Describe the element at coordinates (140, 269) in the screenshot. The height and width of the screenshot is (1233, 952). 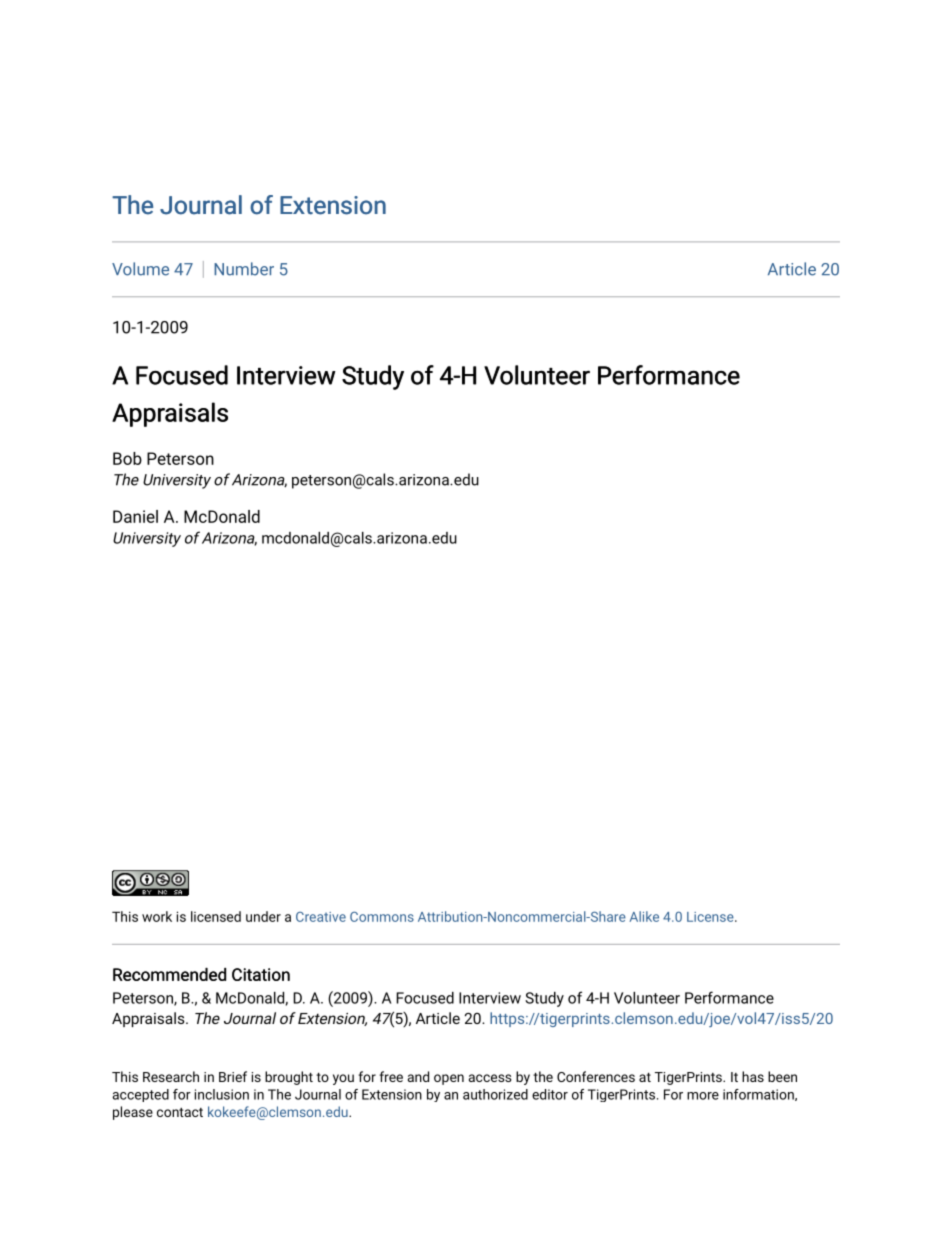
I see `Volume` at that location.
